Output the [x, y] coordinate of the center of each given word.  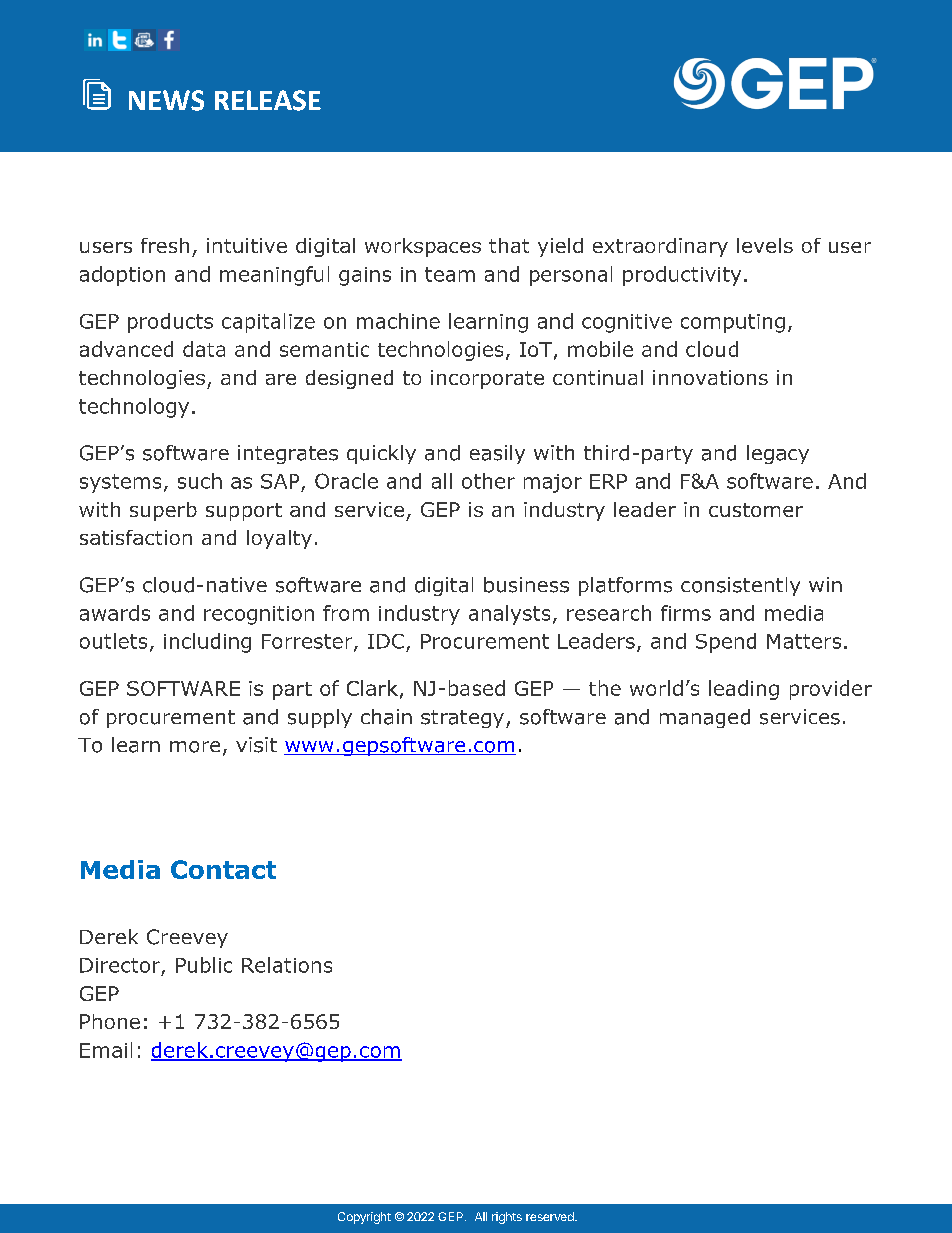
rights [507, 1218]
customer [756, 510]
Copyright [364, 1218]
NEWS [166, 100]
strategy [462, 719]
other [488, 481]
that [509, 245]
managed [705, 718]
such [200, 481]
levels [765, 245]
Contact [223, 869]
